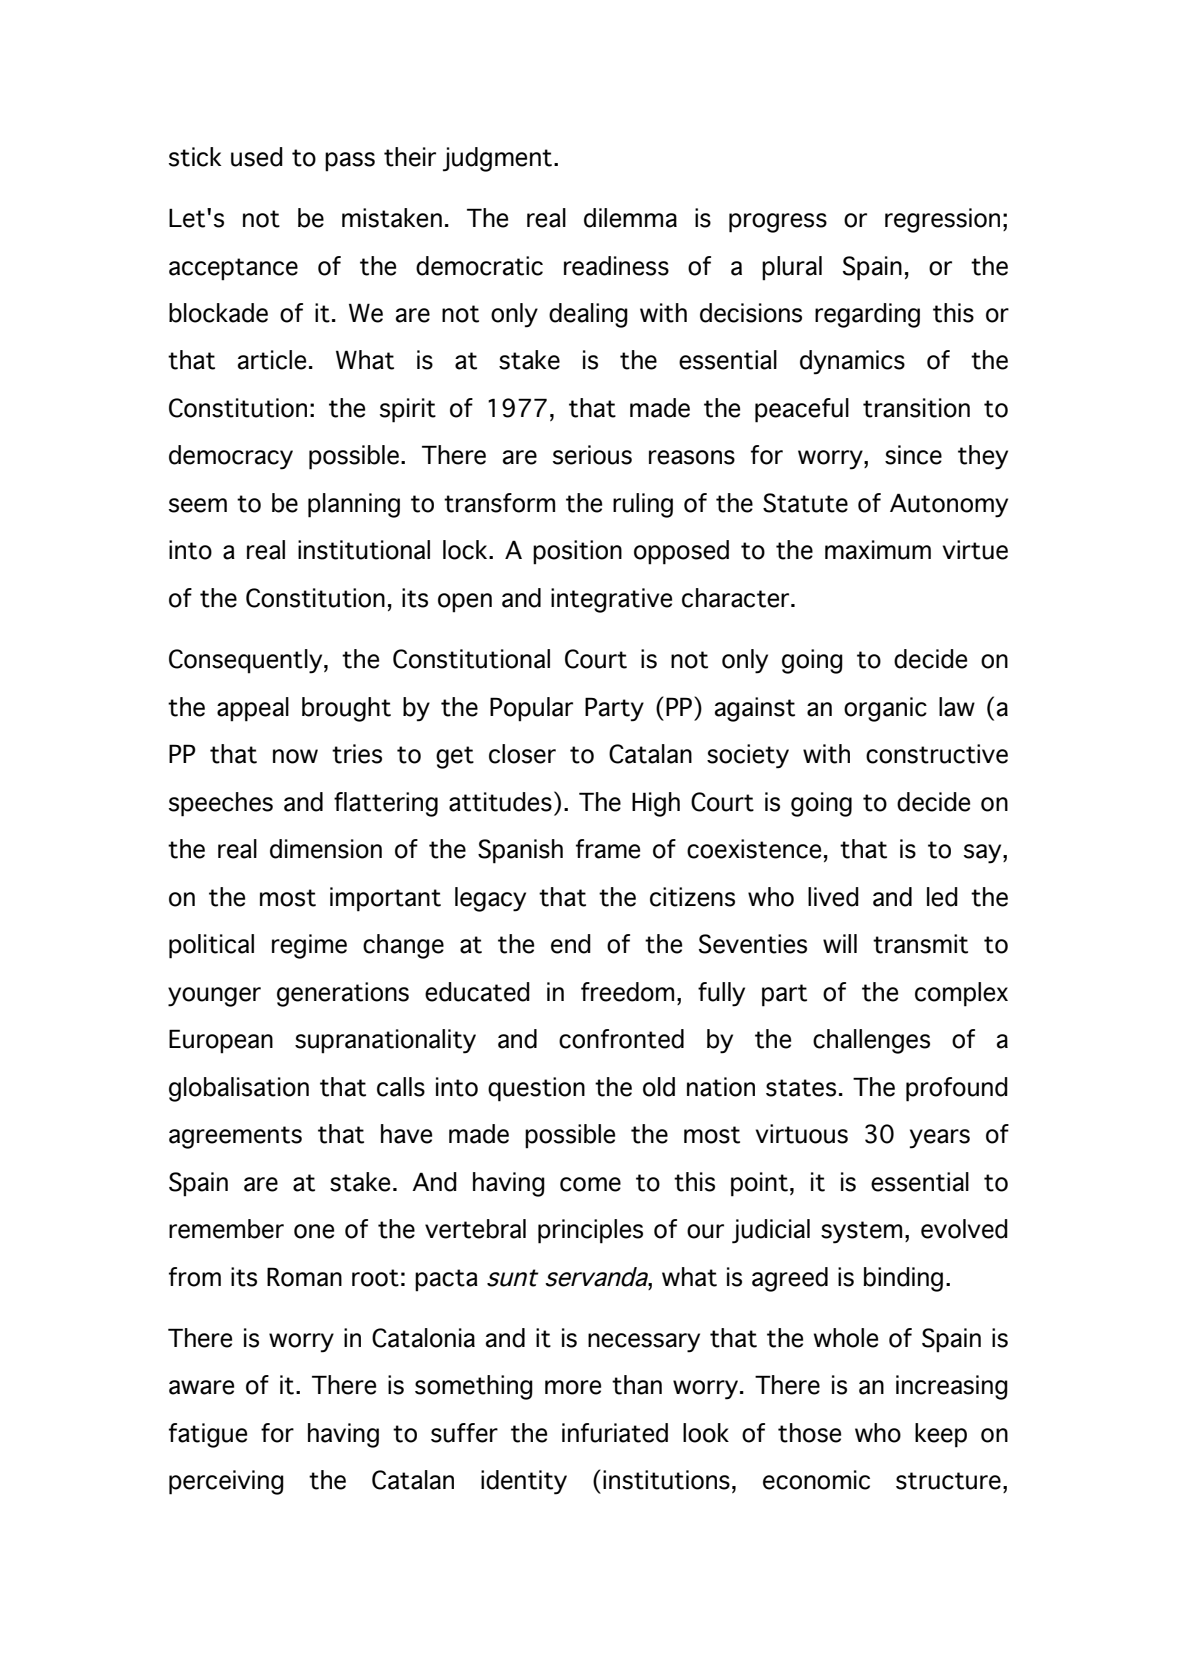 The height and width of the screenshot is (1665, 1177). I want to click on institutional, so click(364, 550).
